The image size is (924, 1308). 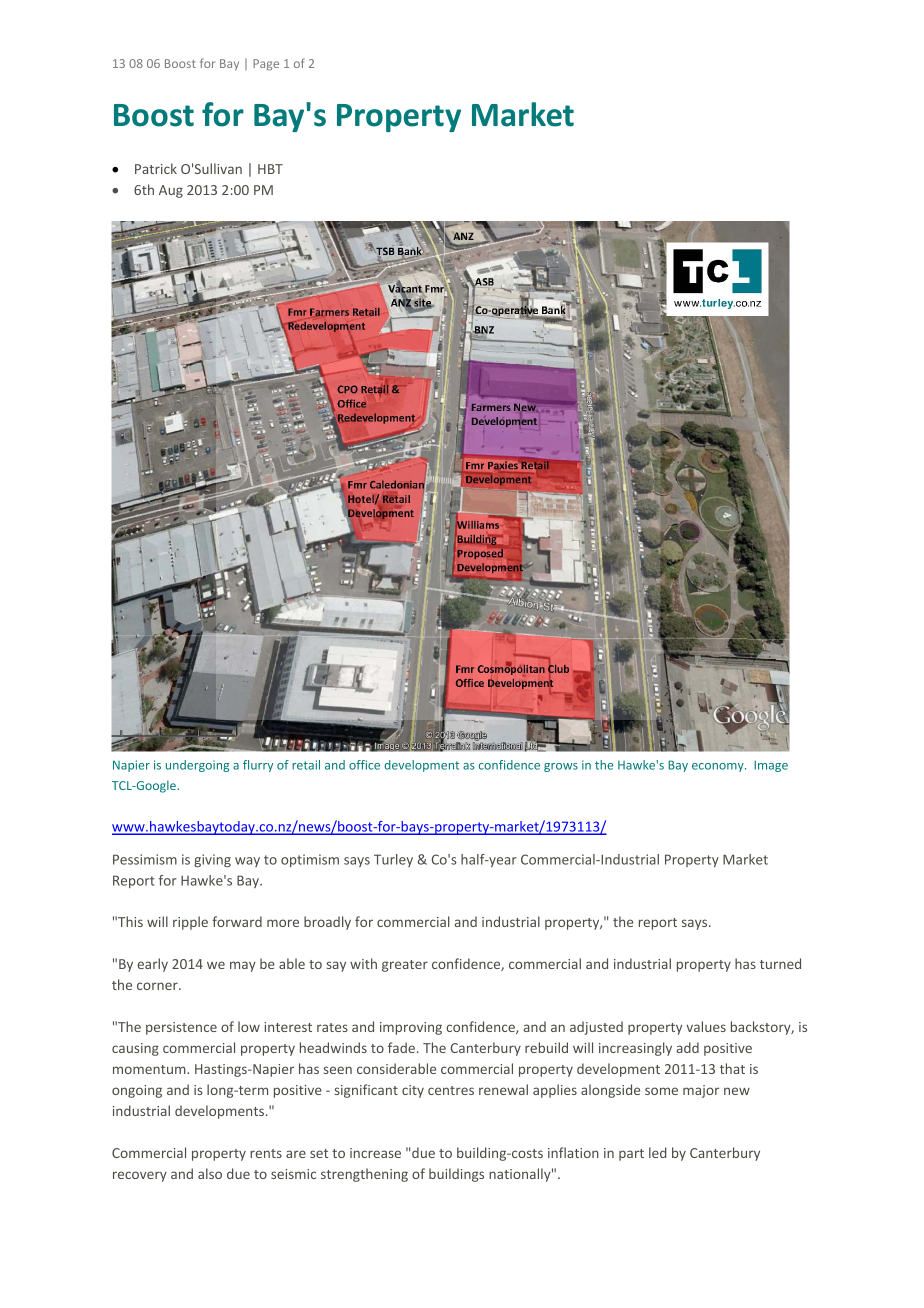 I want to click on economy, so click(x=719, y=767).
